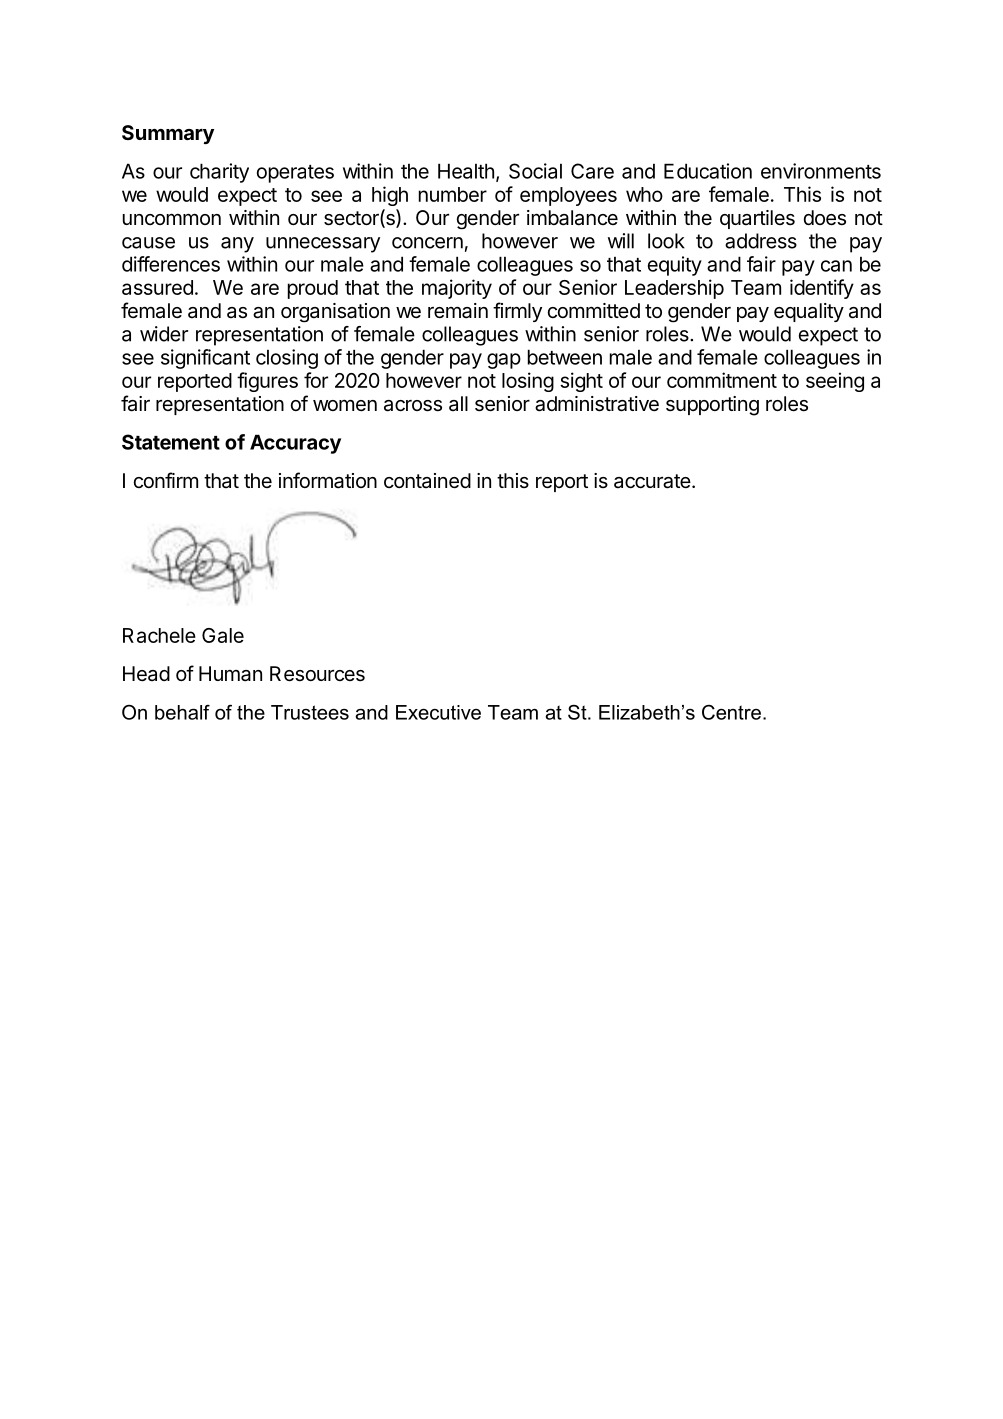 The height and width of the screenshot is (1419, 1003). What do you see at coordinates (223, 635) in the screenshot?
I see `Gale` at bounding box center [223, 635].
